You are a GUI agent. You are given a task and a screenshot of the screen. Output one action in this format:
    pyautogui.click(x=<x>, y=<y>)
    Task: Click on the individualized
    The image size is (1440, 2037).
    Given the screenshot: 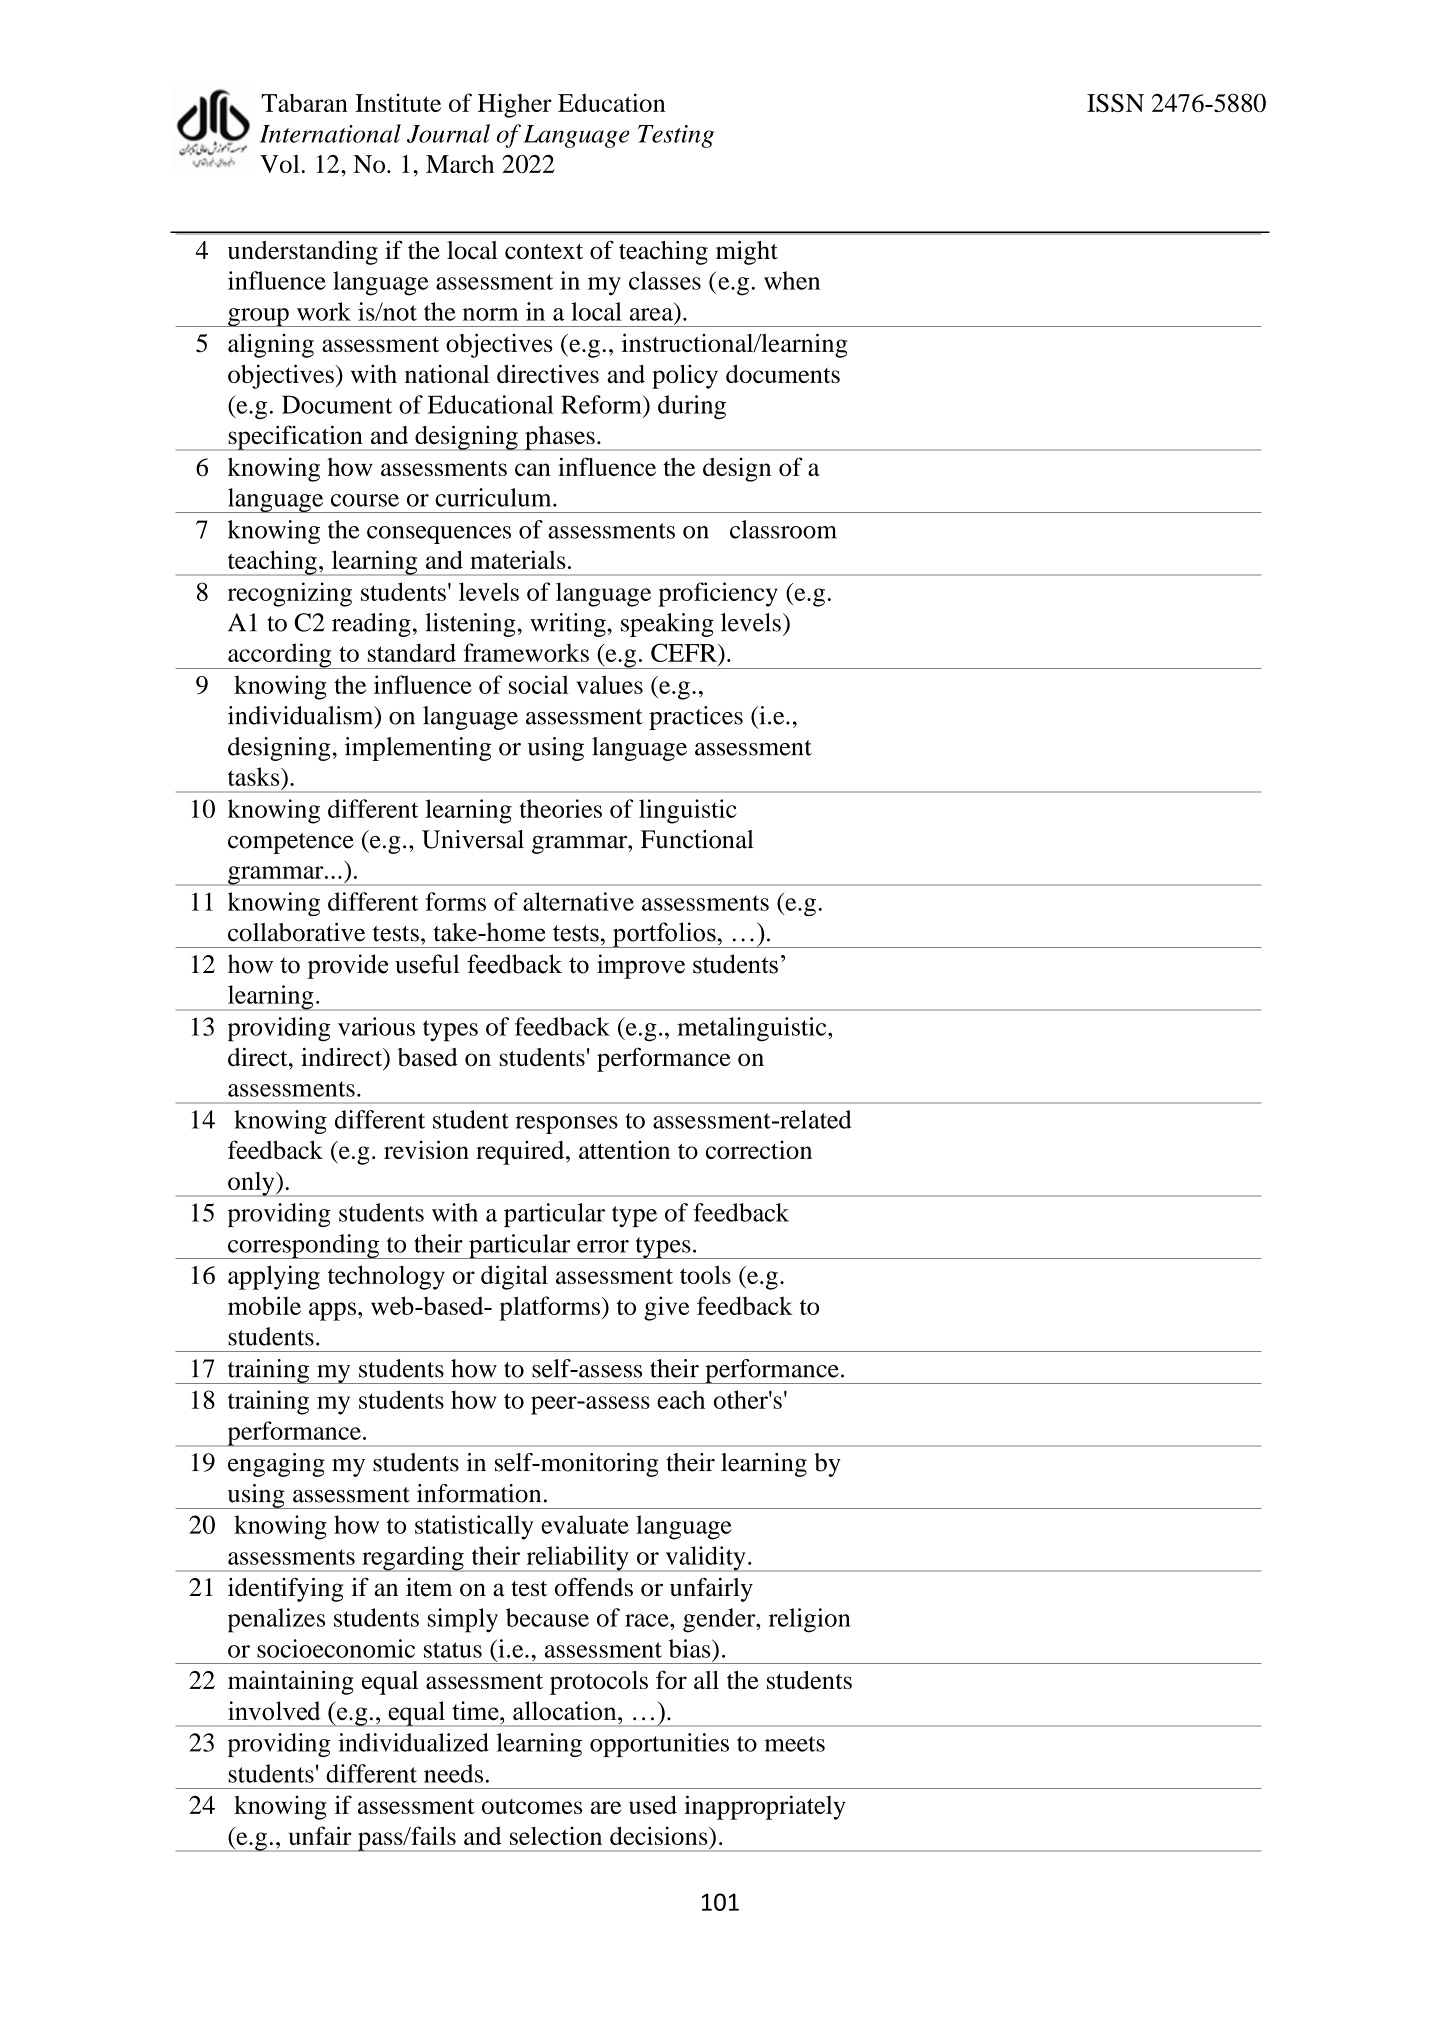 What is the action you would take?
    pyautogui.click(x=413, y=1742)
